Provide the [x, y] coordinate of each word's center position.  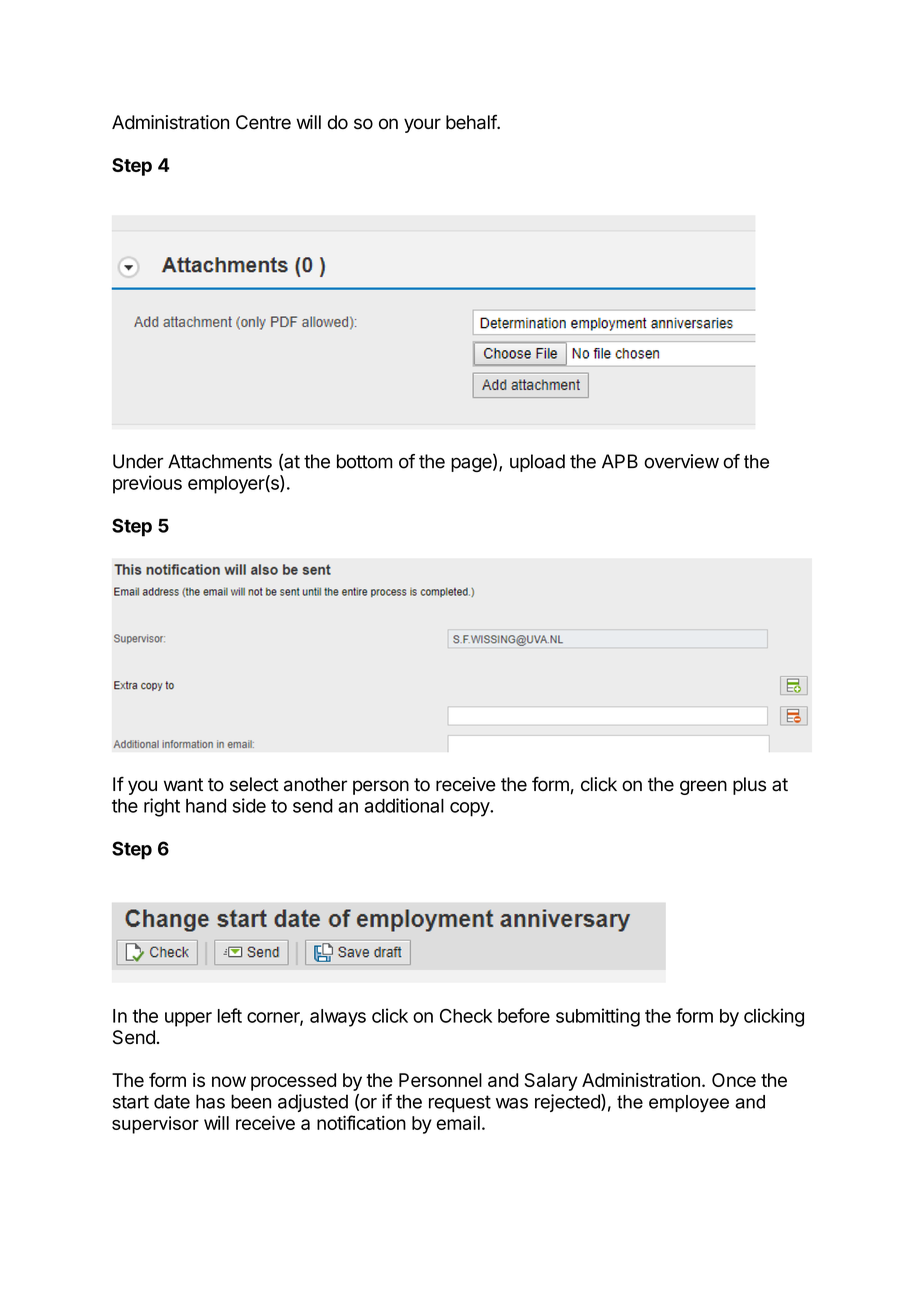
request [460, 1103]
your [422, 125]
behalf [472, 122]
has [210, 1101]
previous [147, 484]
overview [681, 461]
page [472, 465]
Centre [263, 122]
